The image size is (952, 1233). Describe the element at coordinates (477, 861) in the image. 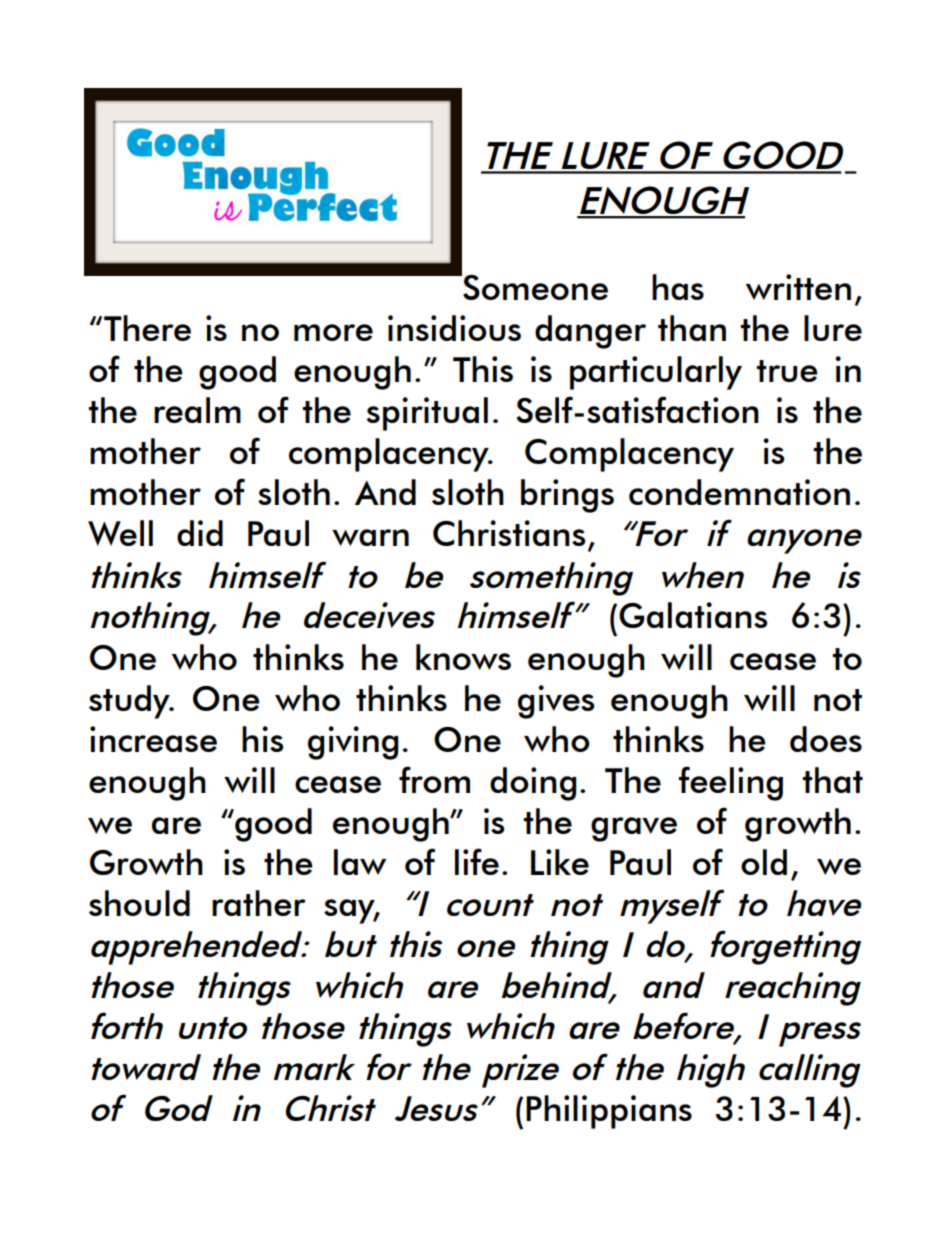

I see `life` at that location.
